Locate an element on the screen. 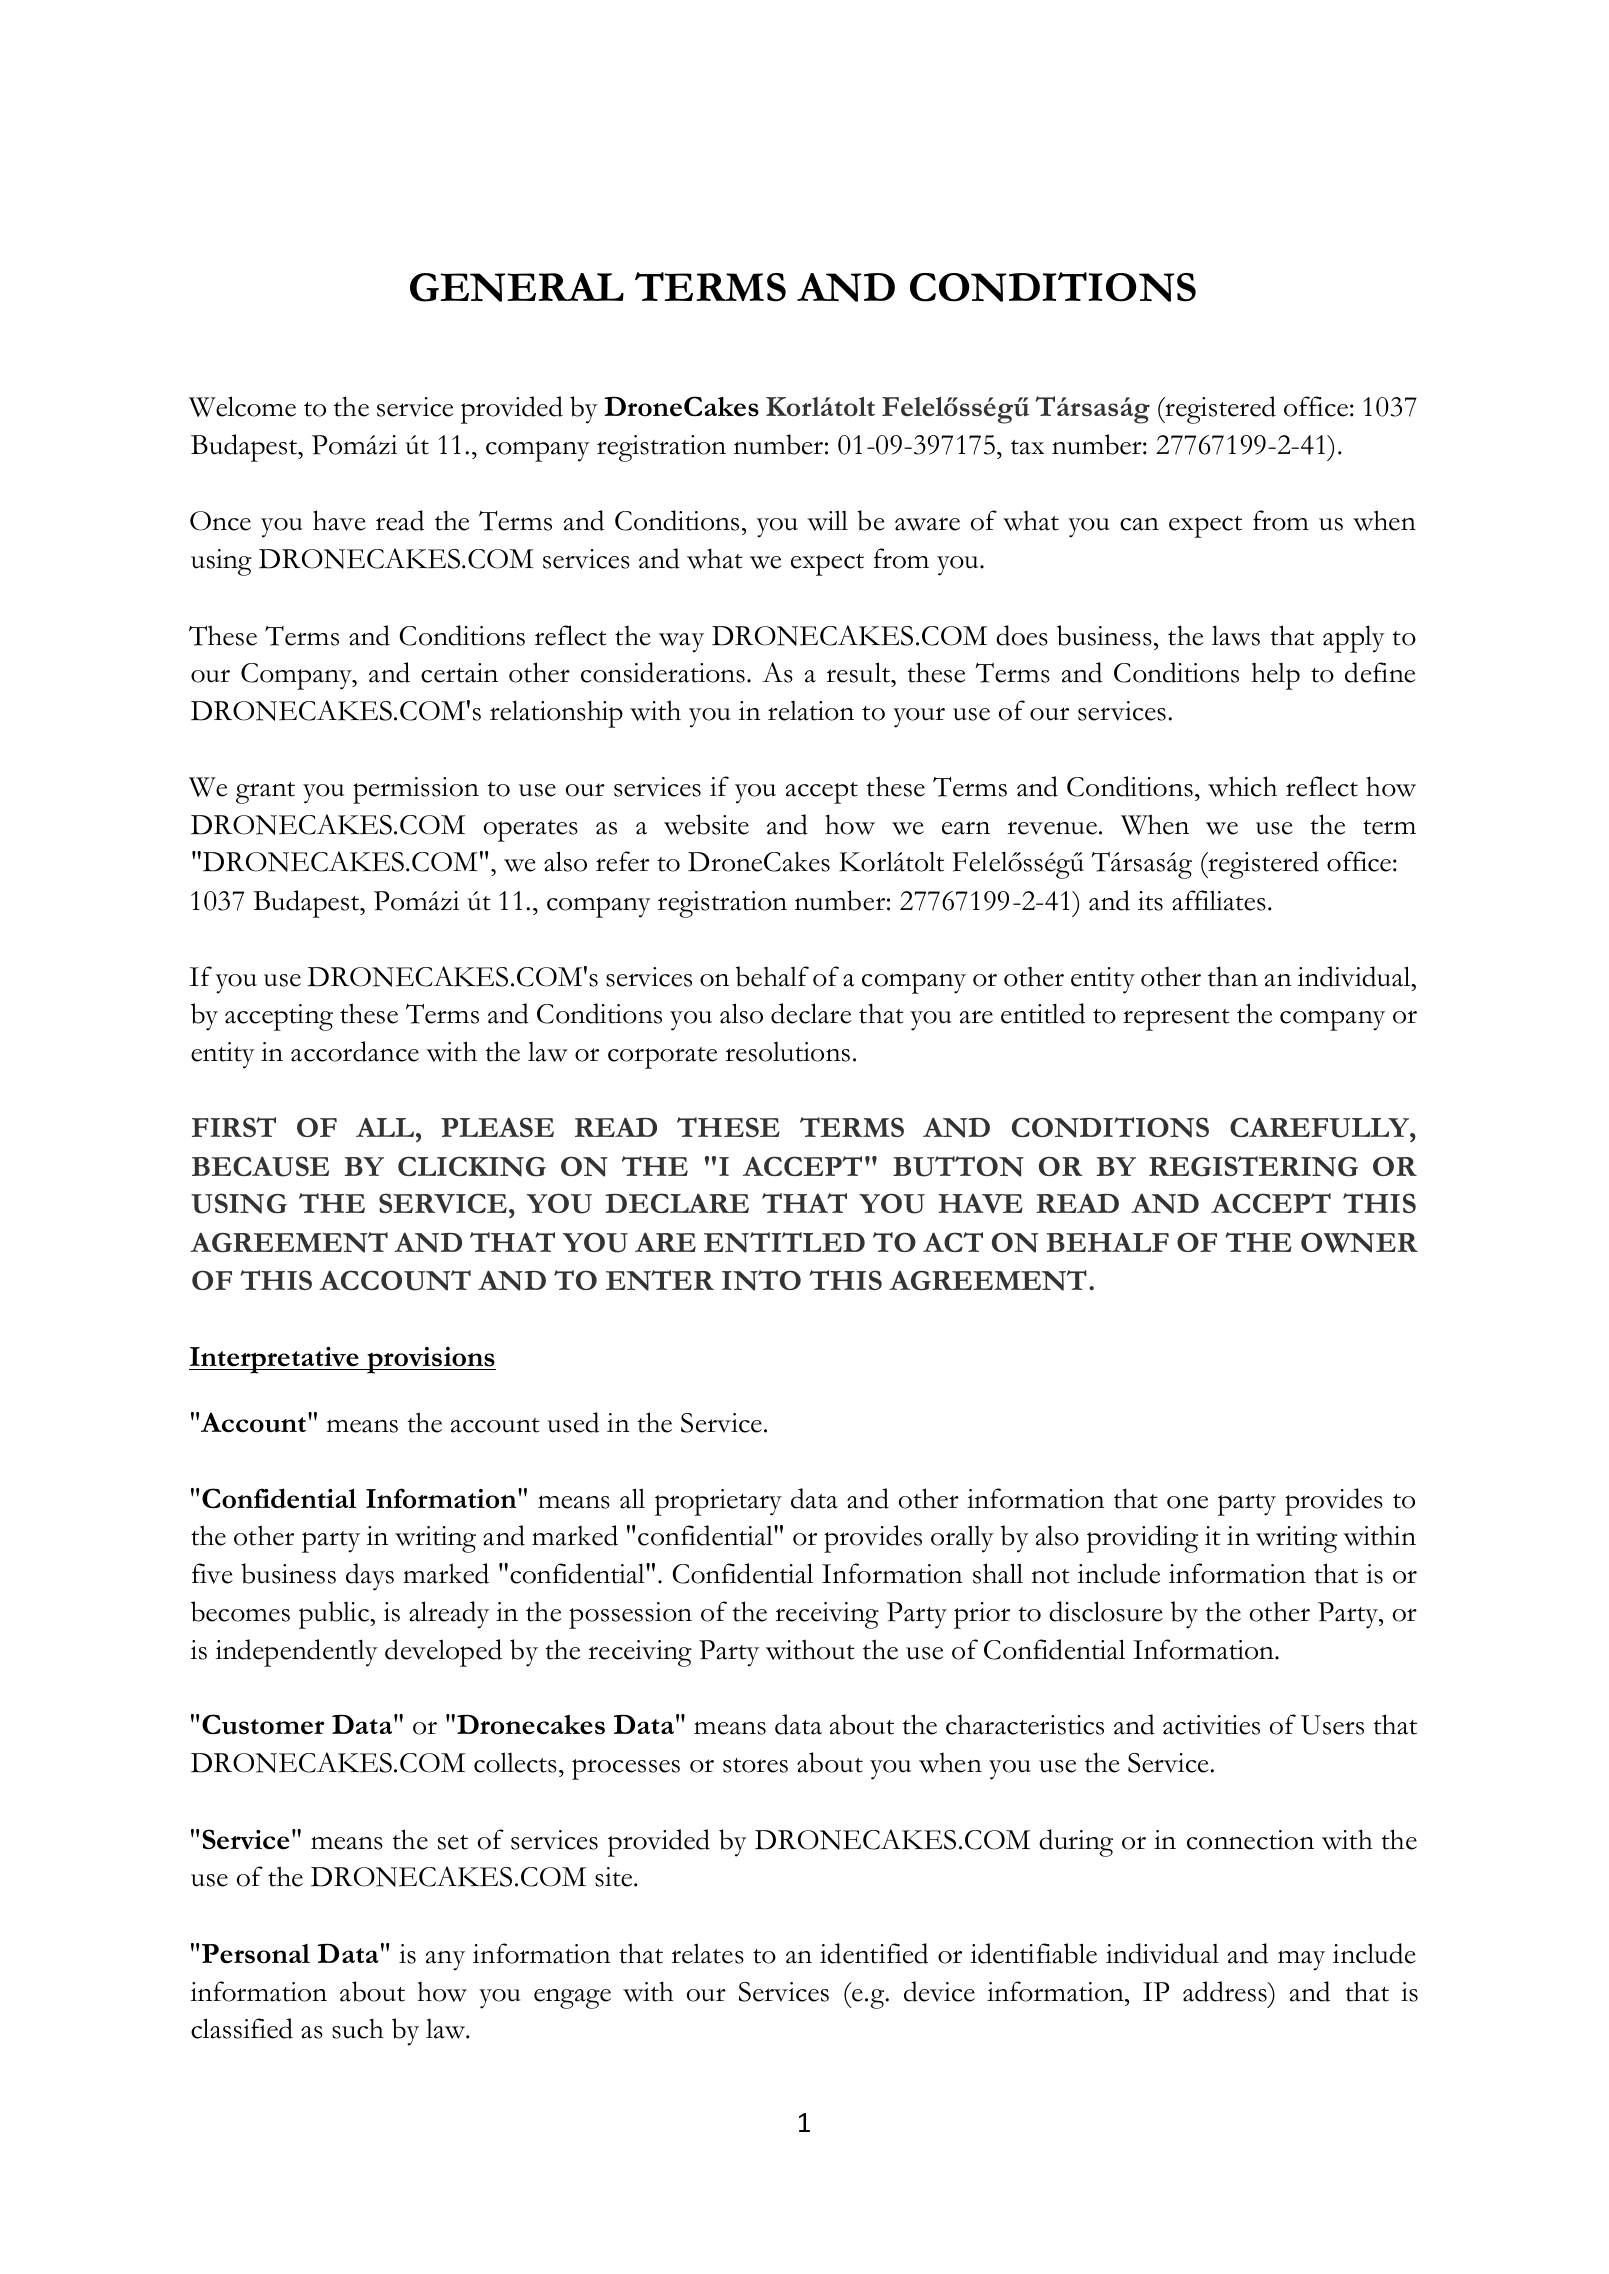  days is located at coordinates (370, 1577).
